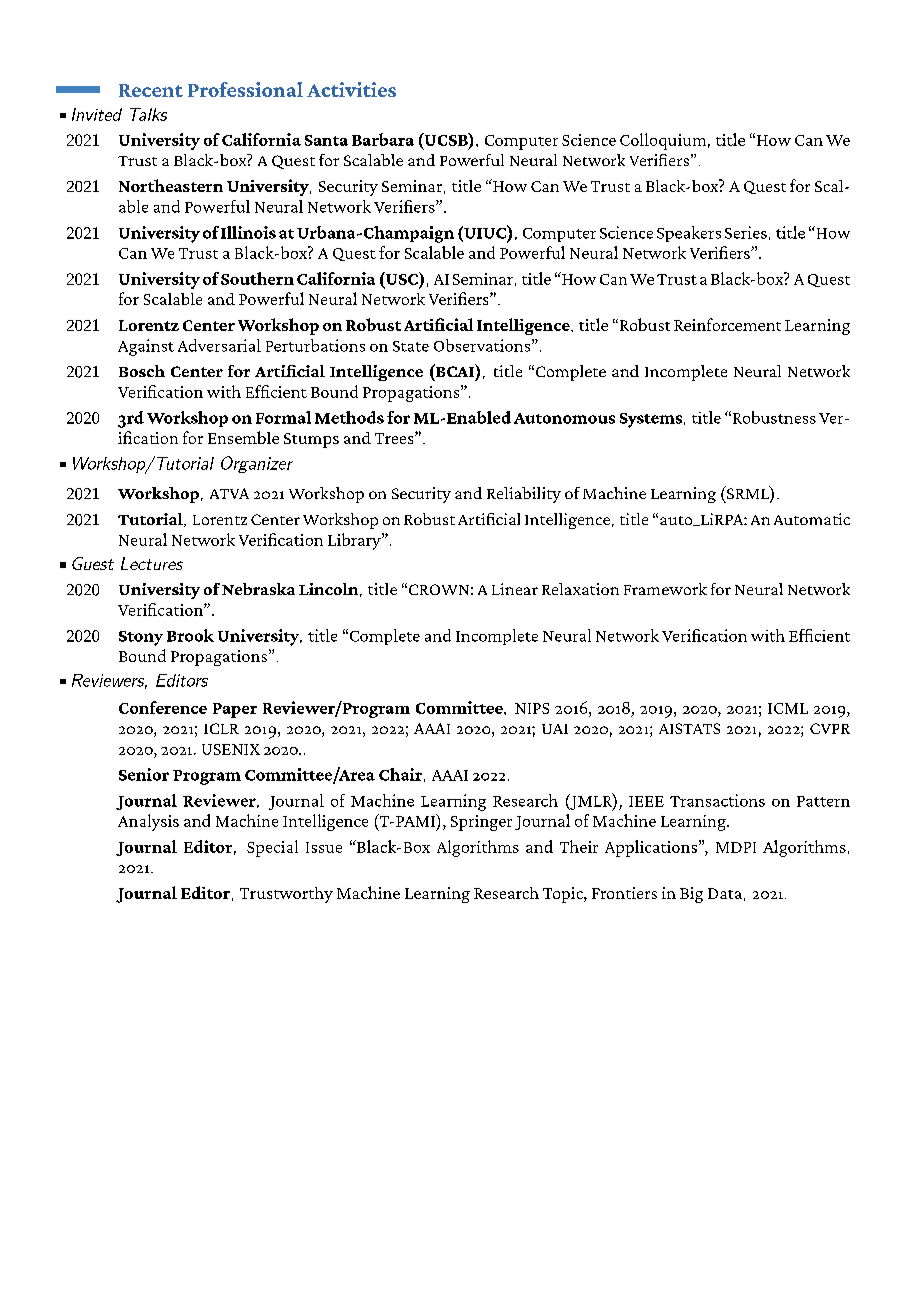 The image size is (924, 1308). I want to click on Professional, so click(245, 89).
